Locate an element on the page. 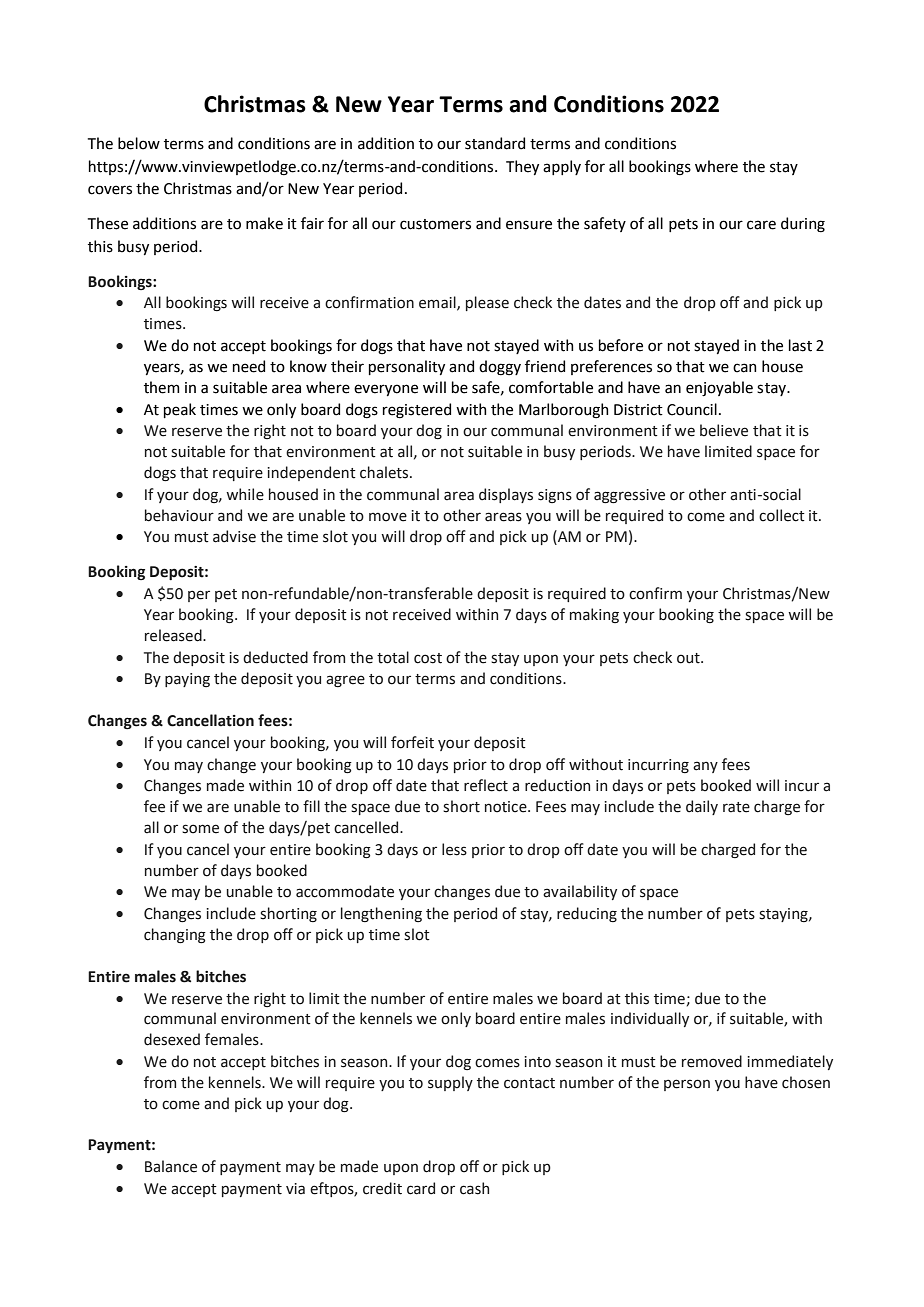 The width and height of the document is (924, 1307). chosen is located at coordinates (806, 1082).
